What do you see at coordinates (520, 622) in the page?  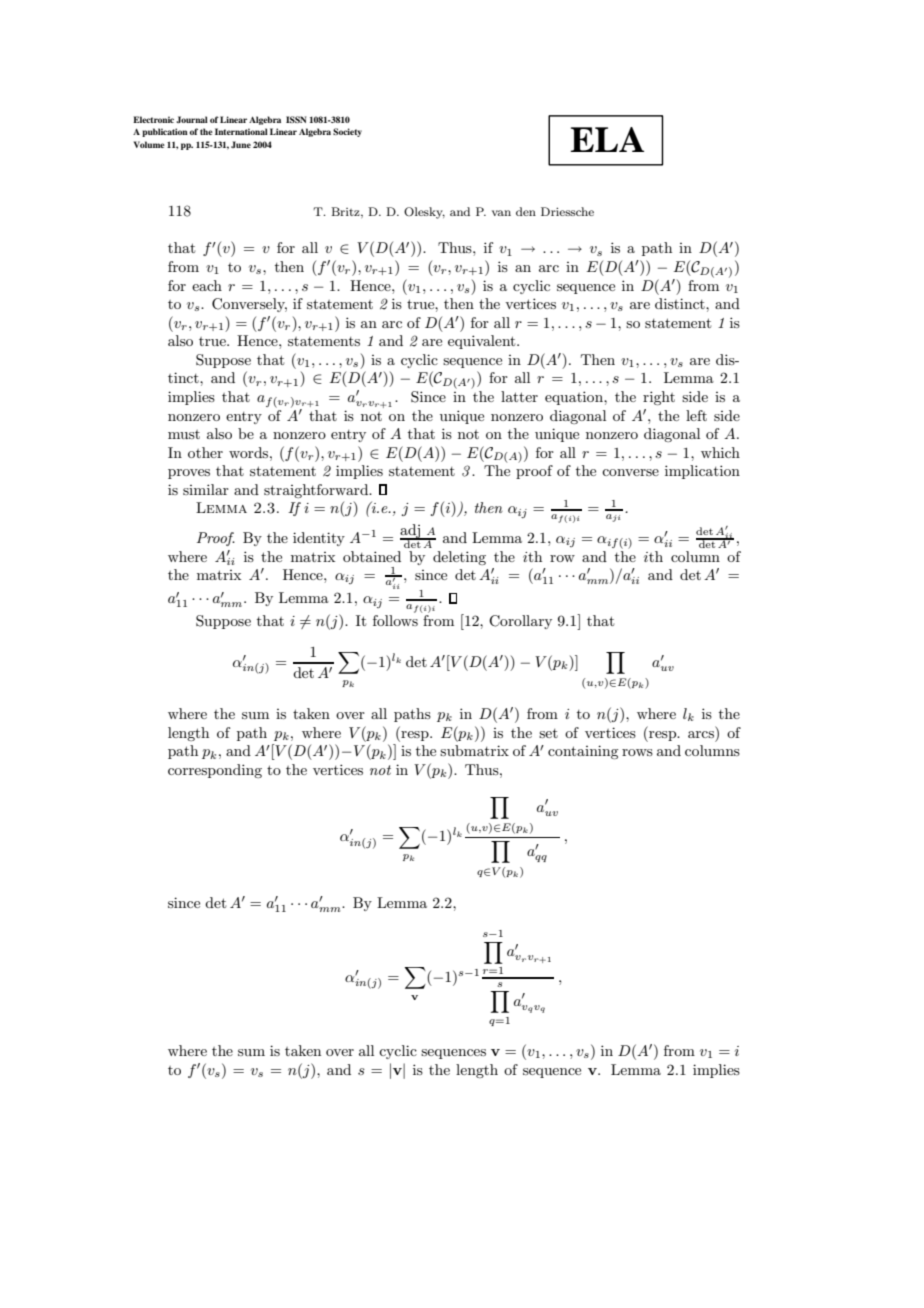 I see `Corollary` at bounding box center [520, 622].
